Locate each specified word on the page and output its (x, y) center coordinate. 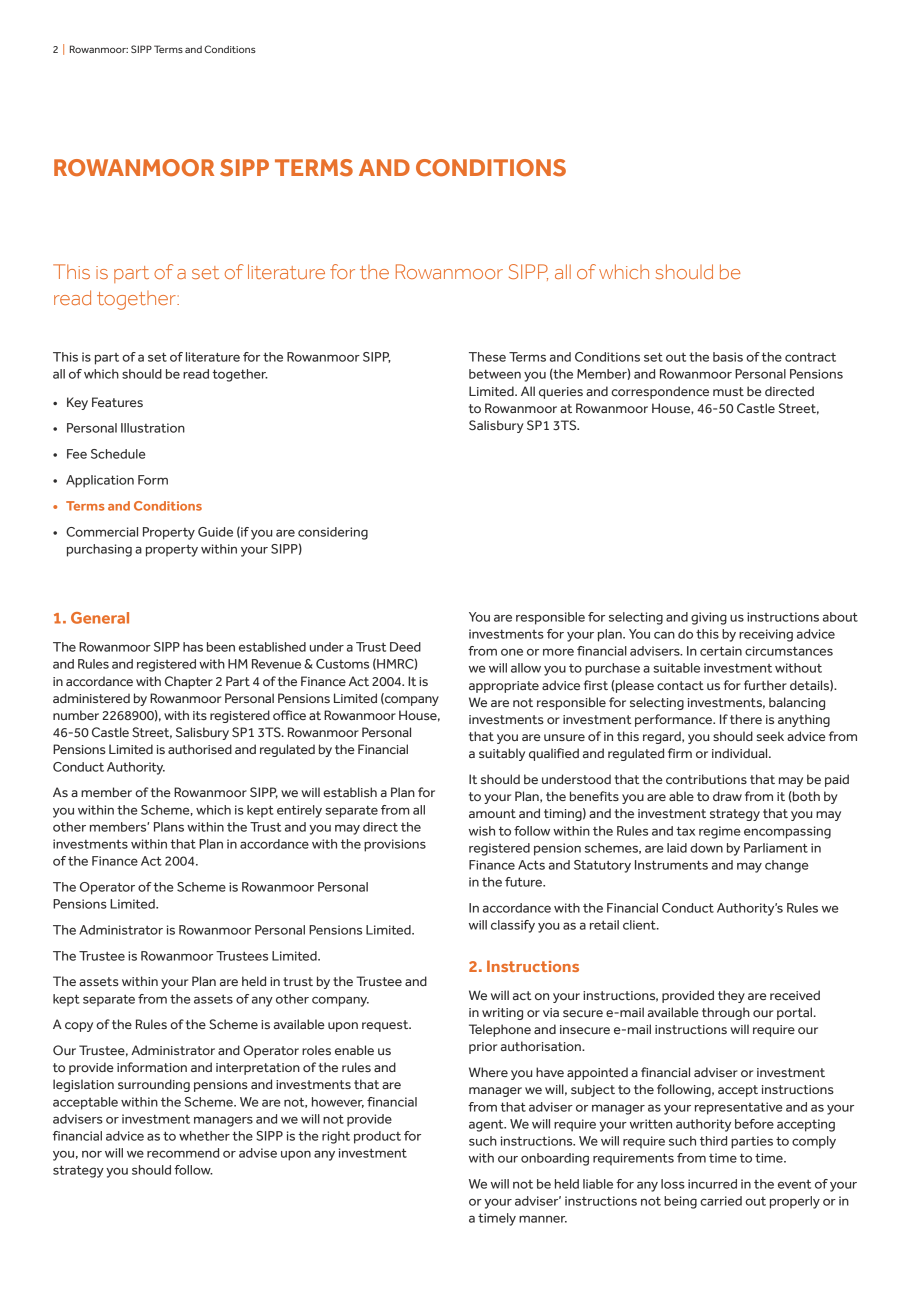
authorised (200, 749)
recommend (183, 1153)
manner (543, 1219)
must (728, 391)
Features (117, 402)
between (495, 374)
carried (721, 1201)
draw (727, 796)
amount (492, 813)
